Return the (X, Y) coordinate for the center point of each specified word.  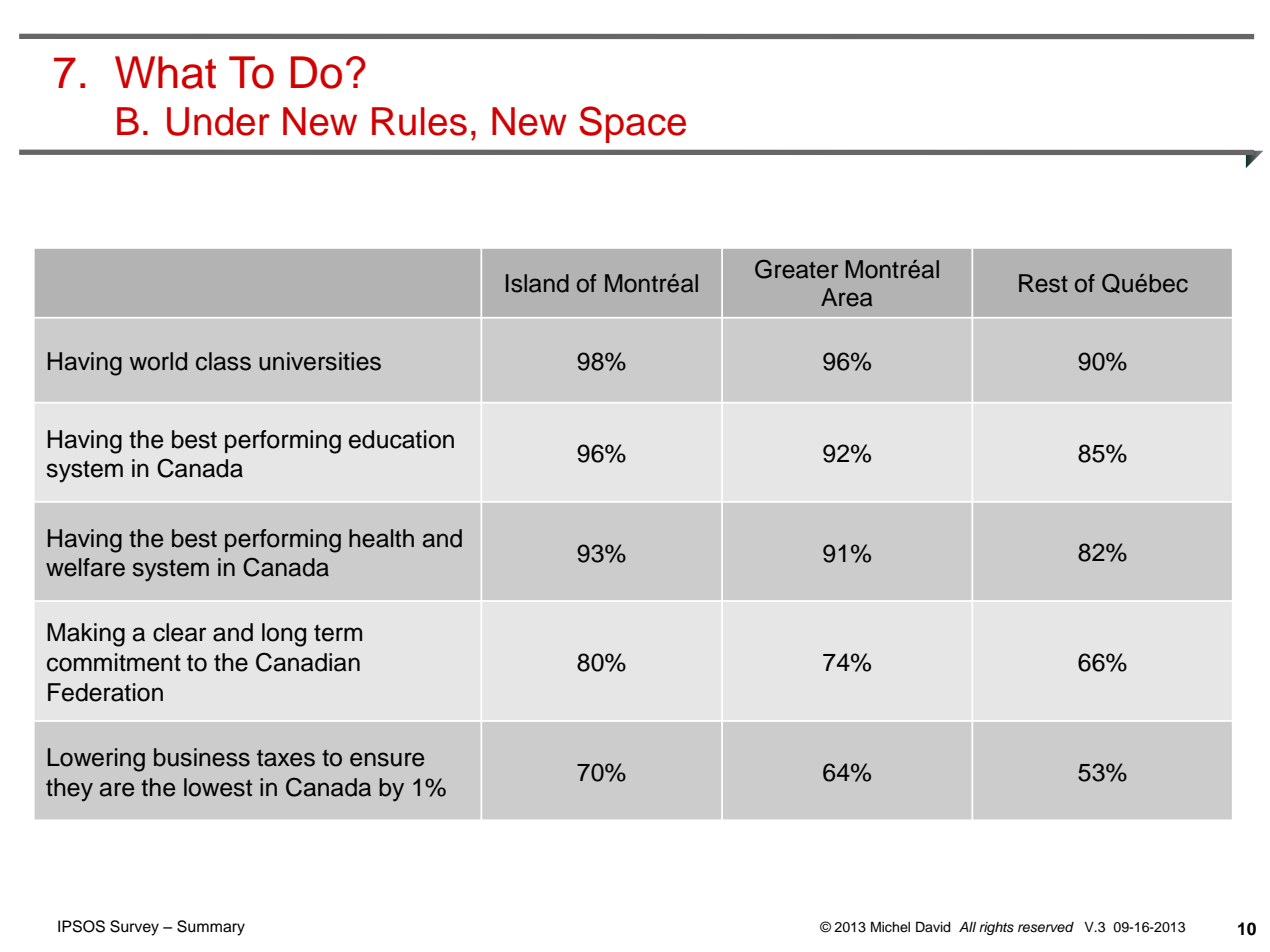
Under (218, 121)
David (933, 926)
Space (632, 124)
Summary (211, 928)
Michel (890, 927)
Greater (796, 269)
